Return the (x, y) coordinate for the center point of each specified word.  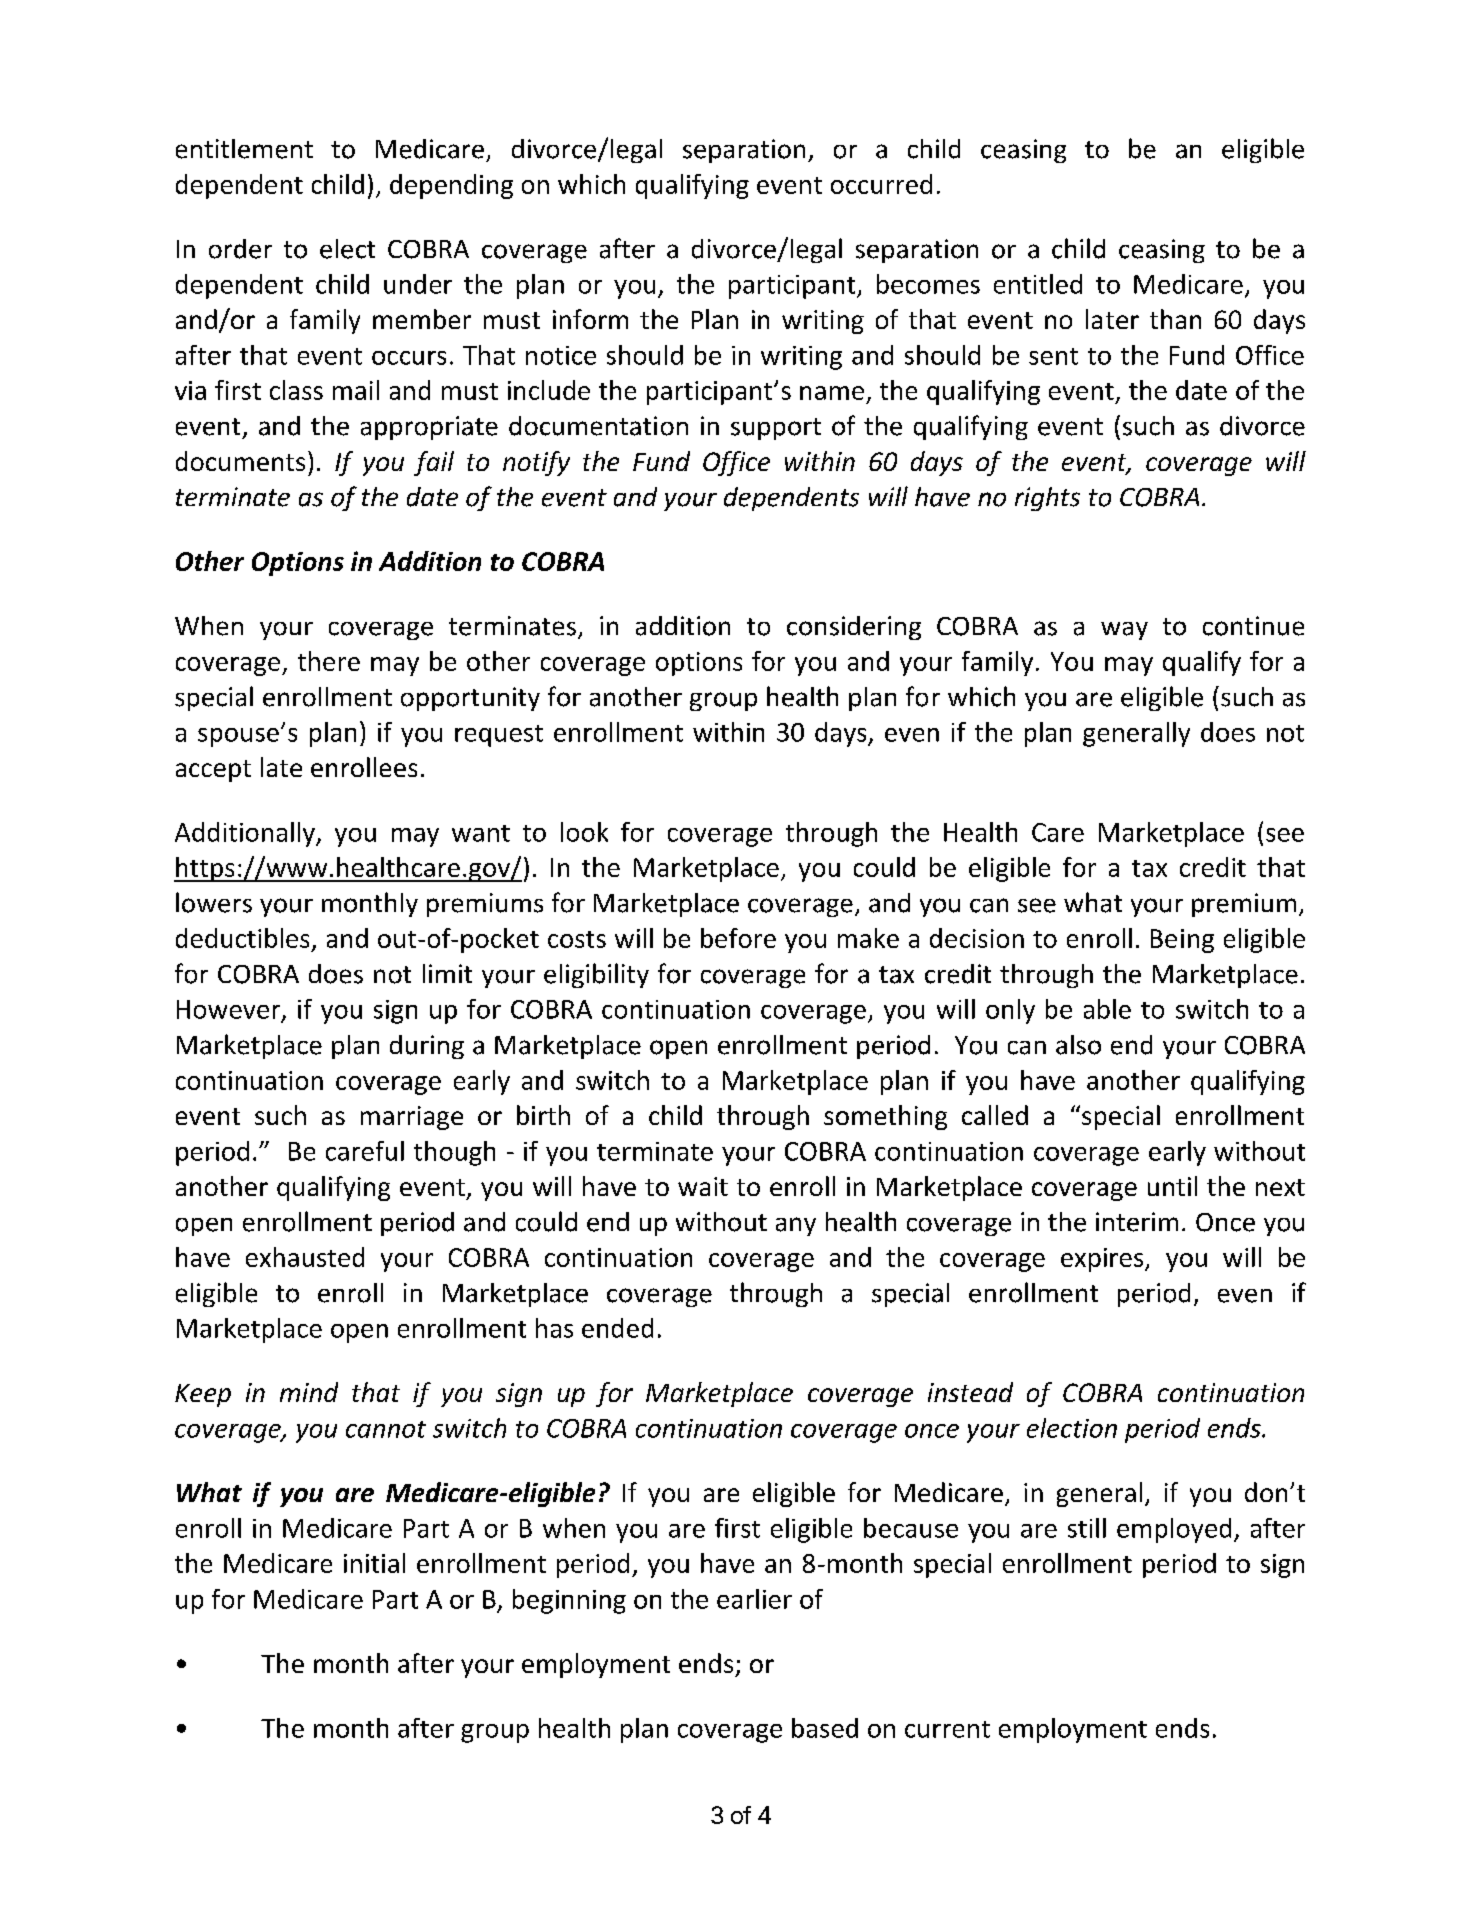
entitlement (244, 149)
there (329, 661)
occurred (881, 184)
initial (374, 1563)
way (1124, 631)
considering (854, 628)
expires (1103, 1260)
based (825, 1728)
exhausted (305, 1257)
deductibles (242, 938)
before (738, 938)
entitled (1038, 284)
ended (617, 1328)
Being (1182, 941)
